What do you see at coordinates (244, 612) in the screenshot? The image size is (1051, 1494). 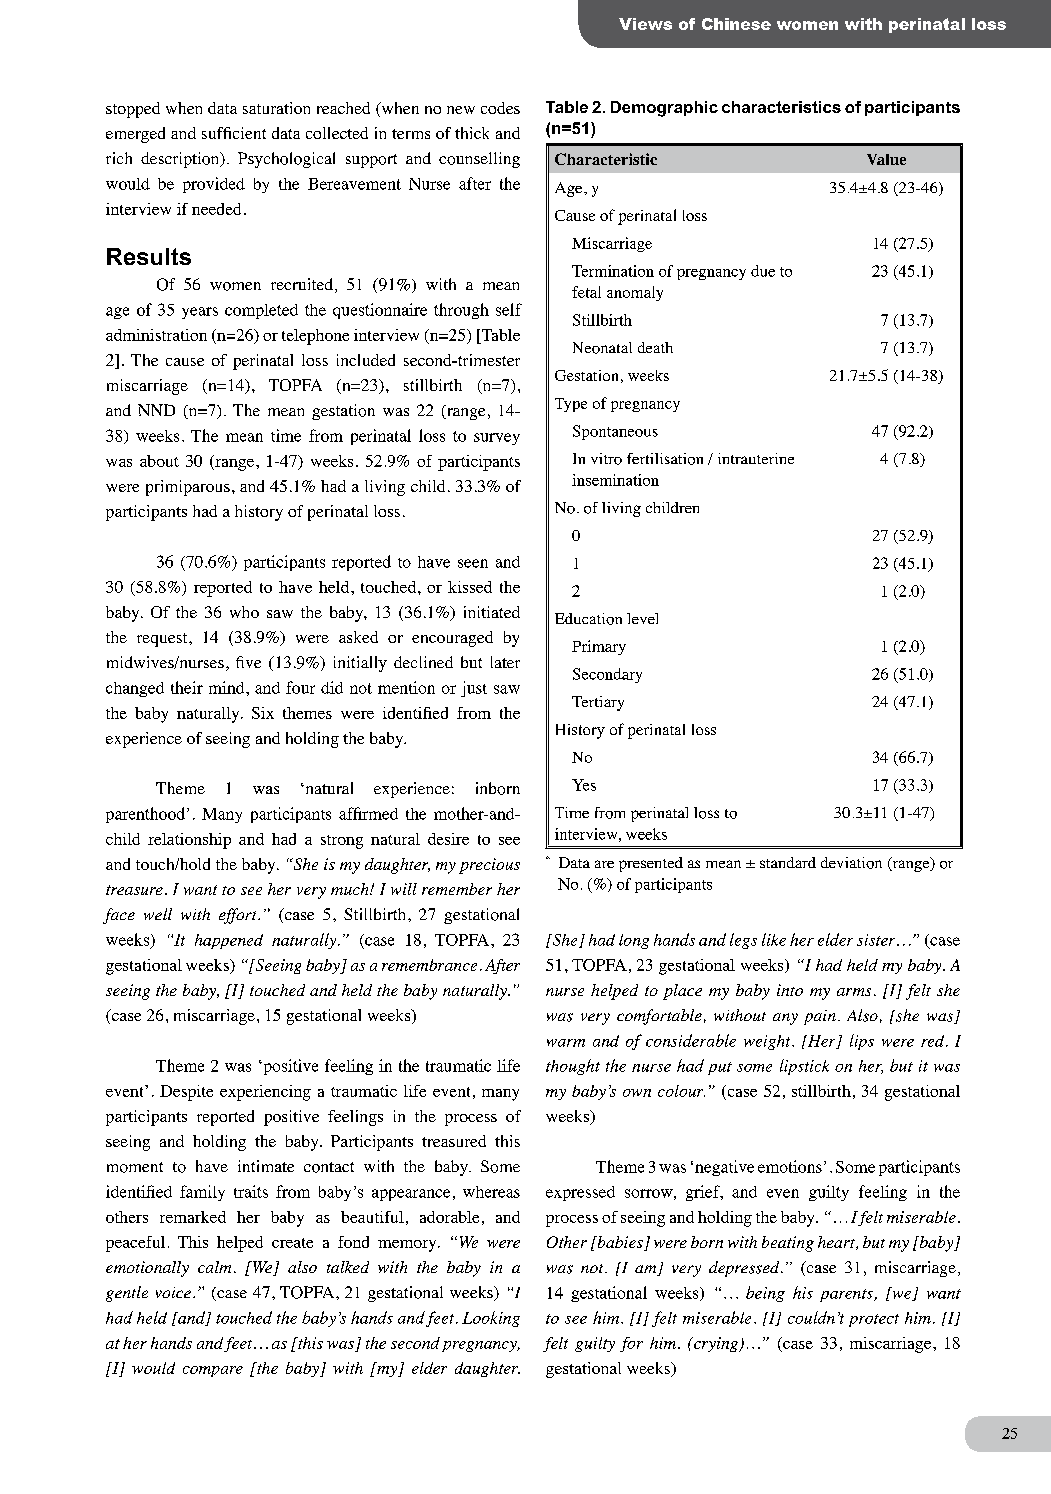 I see `who` at bounding box center [244, 612].
